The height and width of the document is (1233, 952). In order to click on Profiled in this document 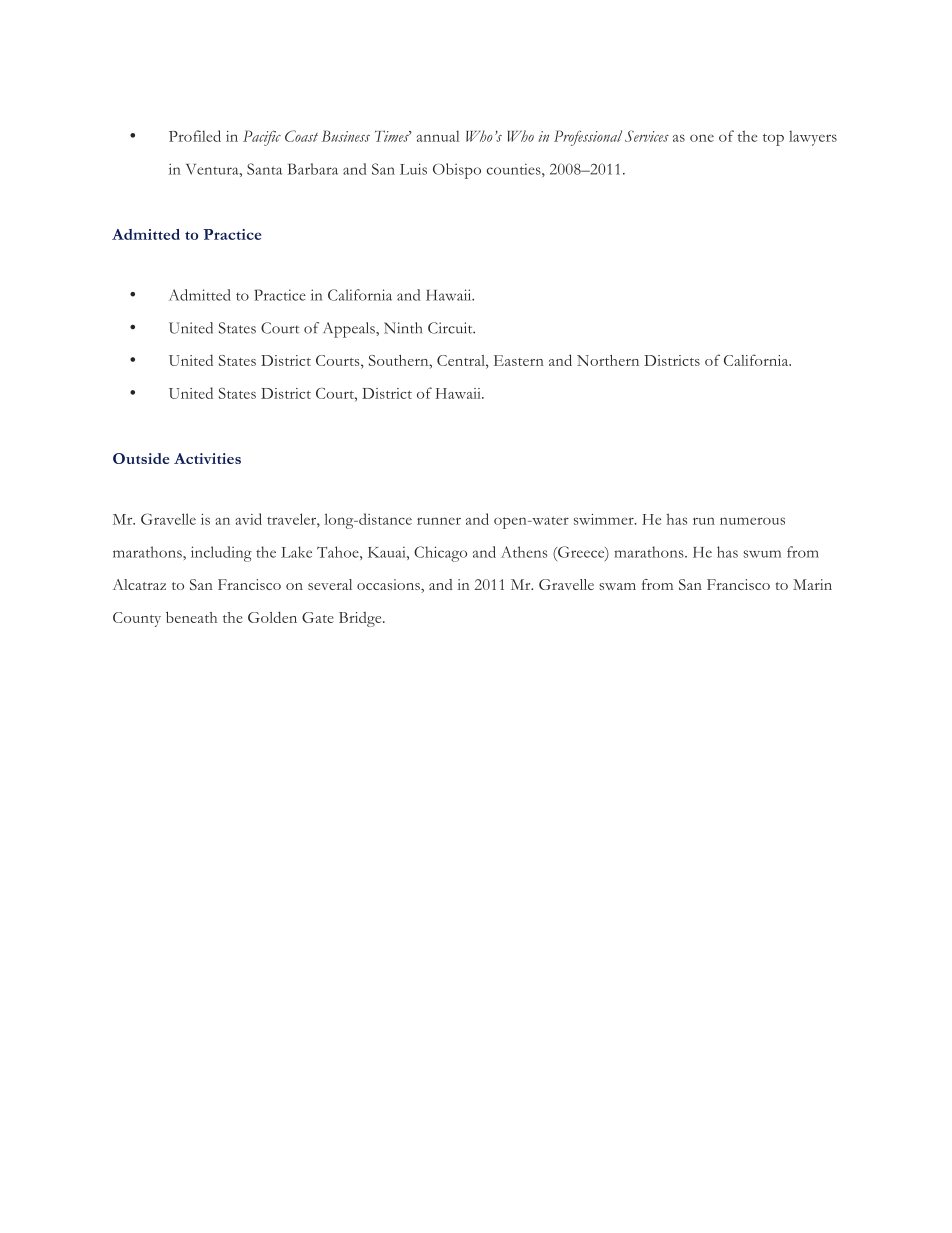, I will do `click(195, 136)`.
